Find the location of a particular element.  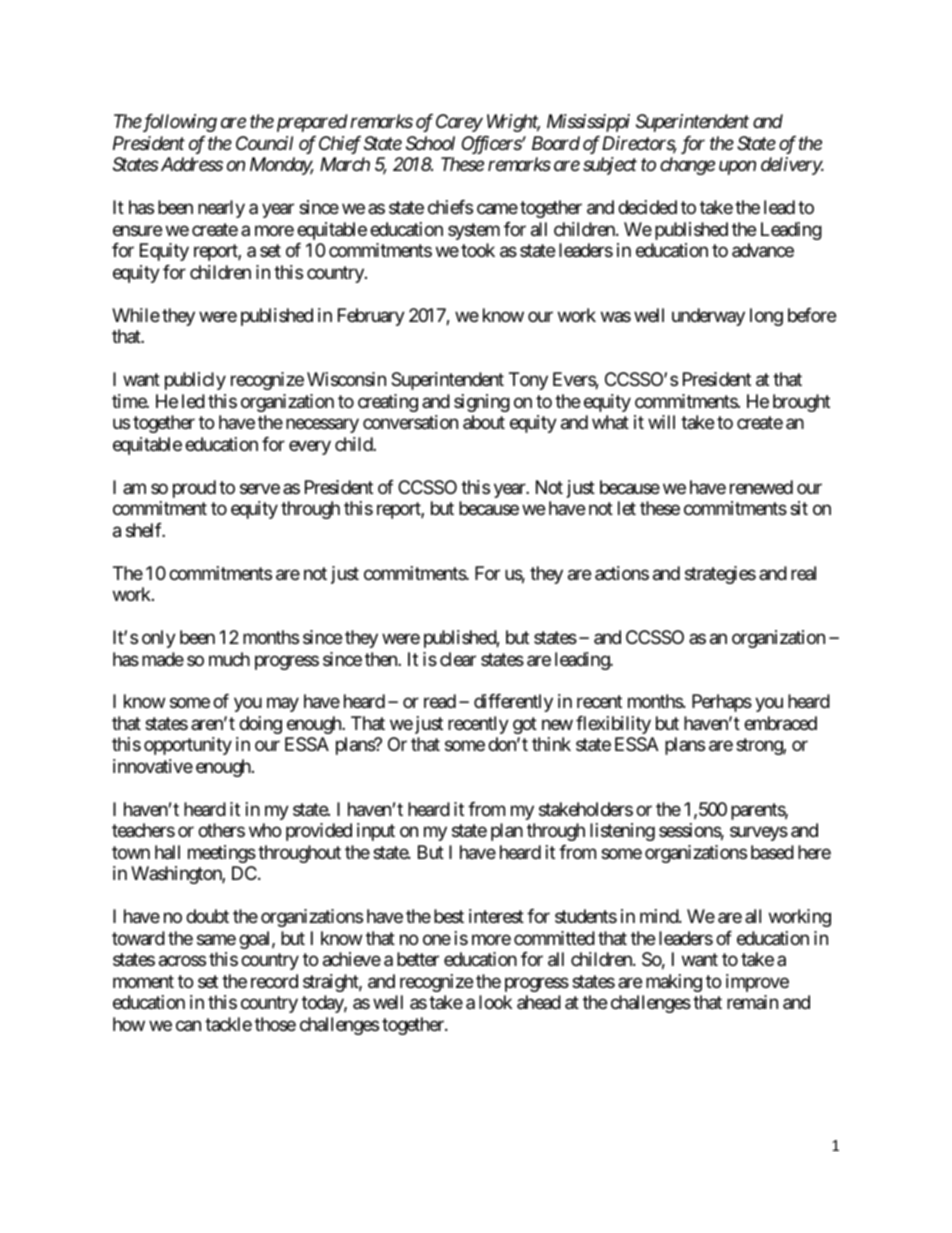

strategies is located at coordinates (720, 575).
